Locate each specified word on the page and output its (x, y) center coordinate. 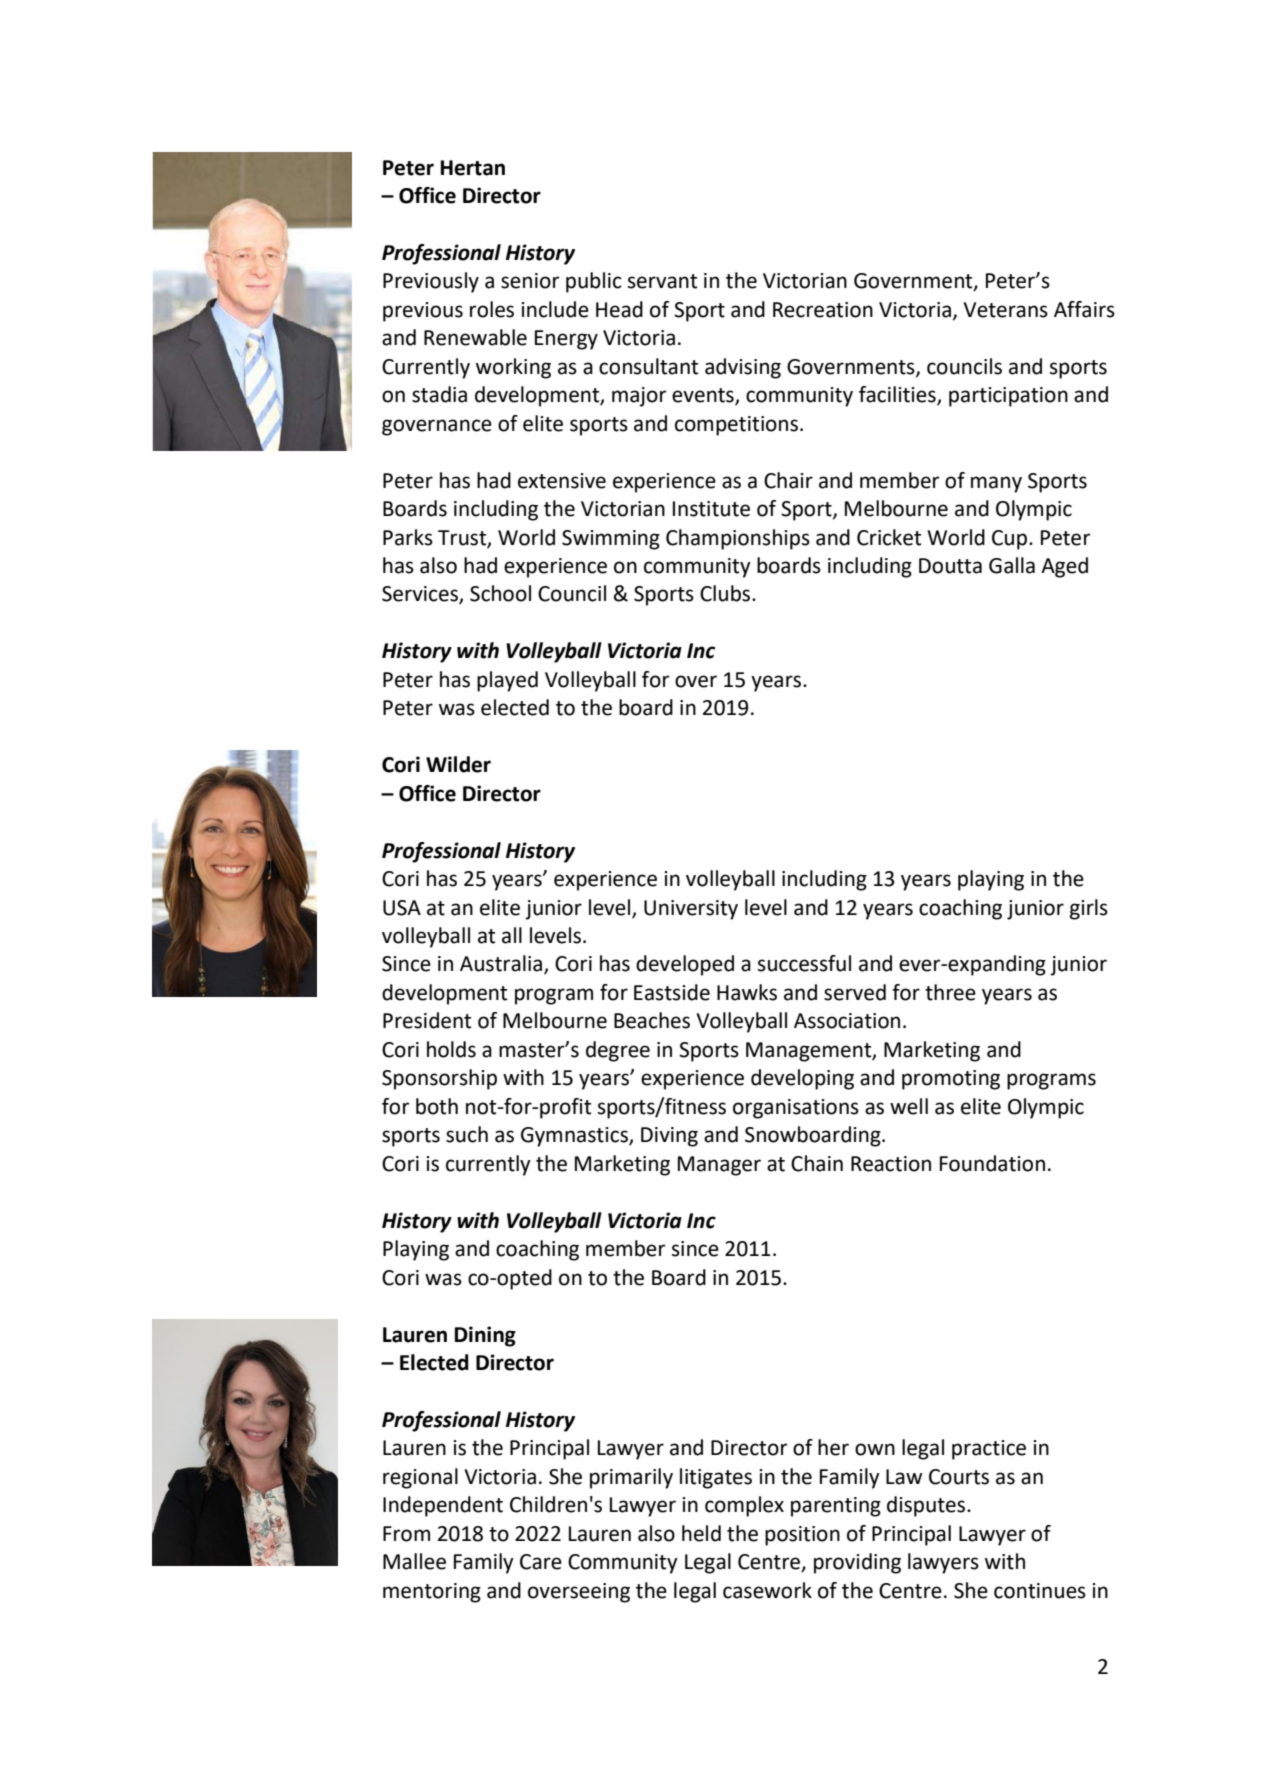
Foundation (992, 1163)
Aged (1064, 567)
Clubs (726, 593)
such (467, 1134)
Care (541, 1562)
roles (492, 309)
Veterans (1006, 310)
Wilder (458, 764)
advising (743, 368)
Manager (719, 1166)
